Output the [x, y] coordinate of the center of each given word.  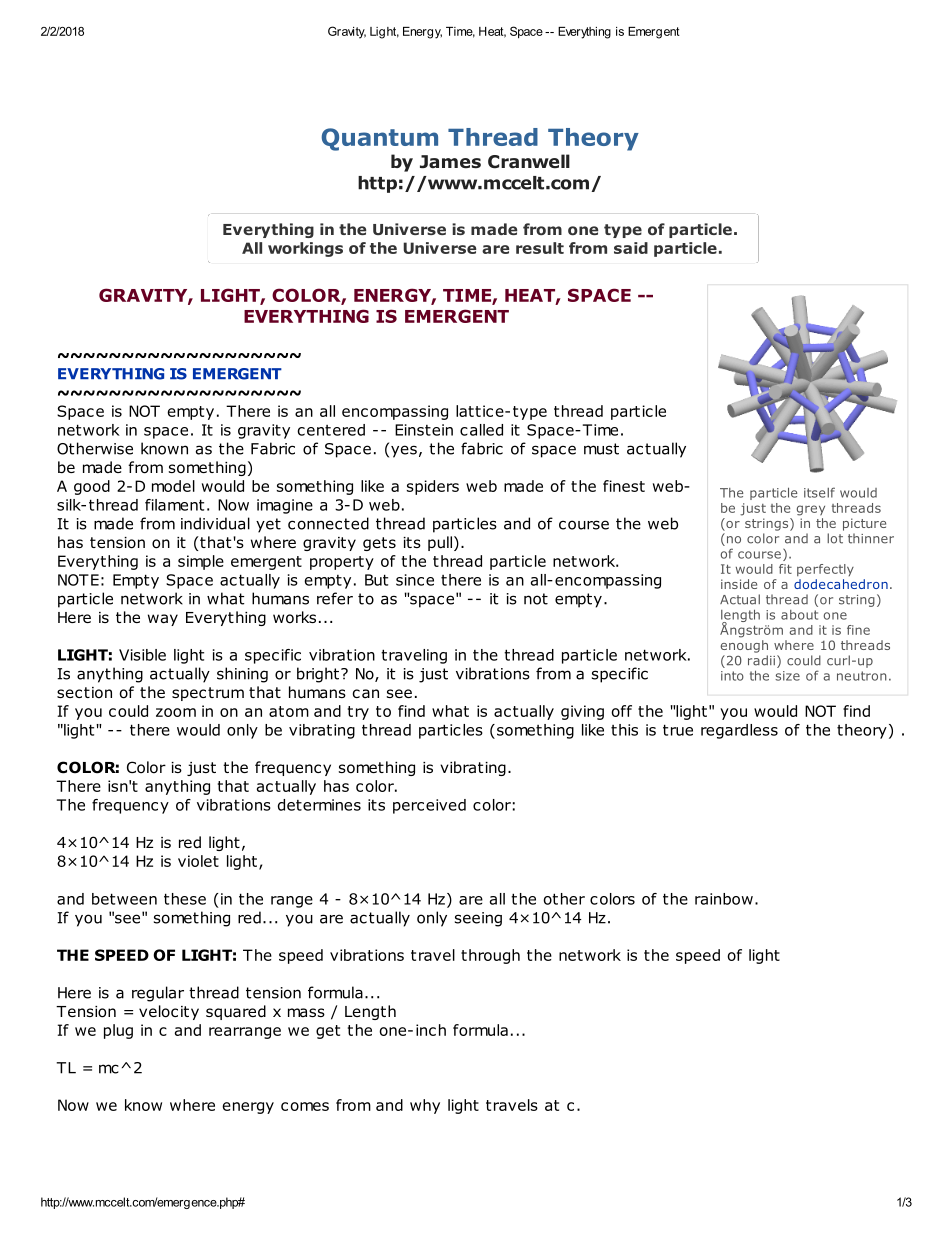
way [163, 620]
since [415, 580]
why [425, 1106]
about [799, 615]
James [450, 162]
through [490, 956]
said [631, 248]
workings [305, 249]
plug [118, 1031]
